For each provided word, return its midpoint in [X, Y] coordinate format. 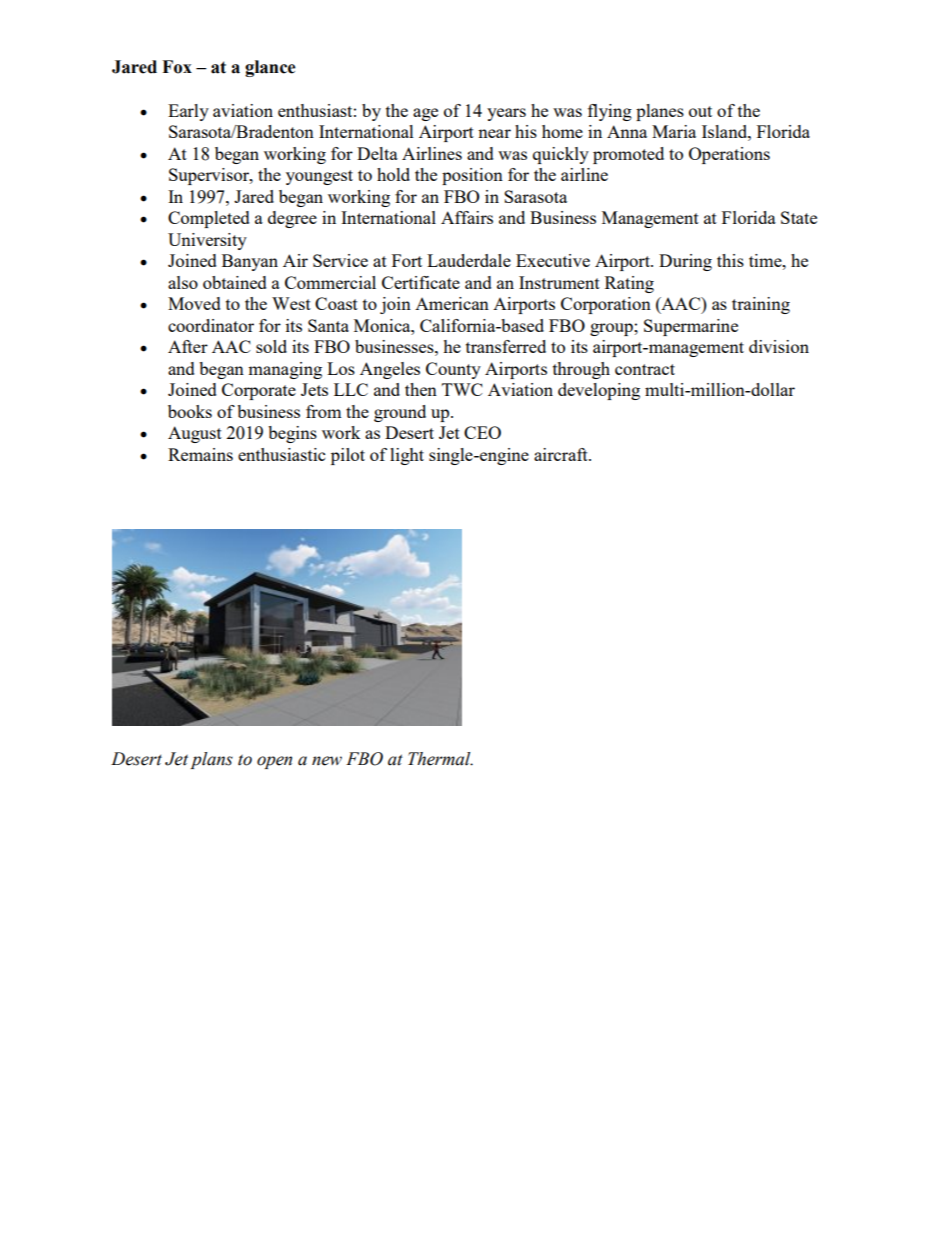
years [506, 114]
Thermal [440, 759]
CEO [482, 432]
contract [645, 369]
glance [270, 68]
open [274, 762]
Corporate [259, 391]
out [700, 111]
